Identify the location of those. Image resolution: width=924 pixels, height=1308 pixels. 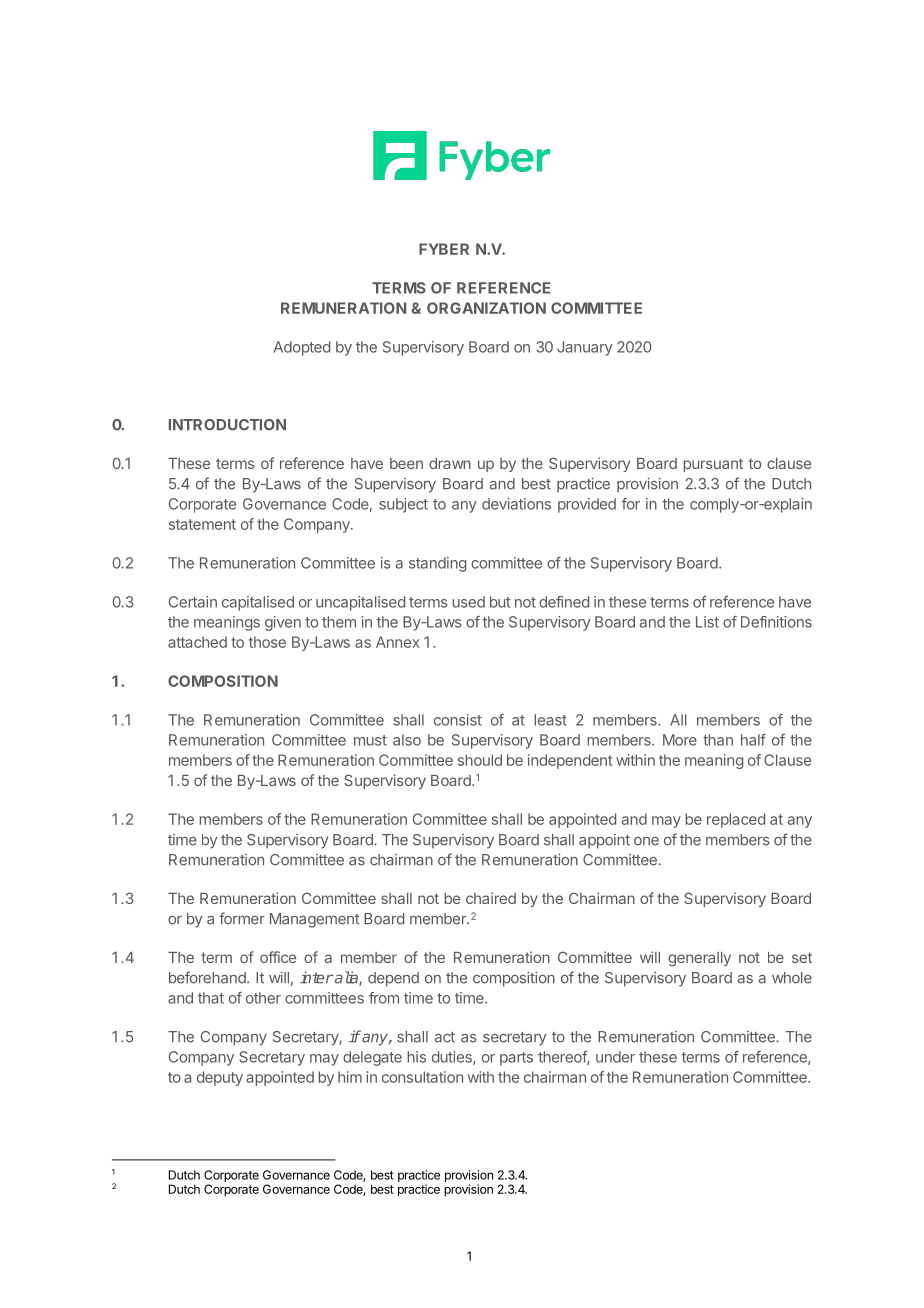
(267, 642).
